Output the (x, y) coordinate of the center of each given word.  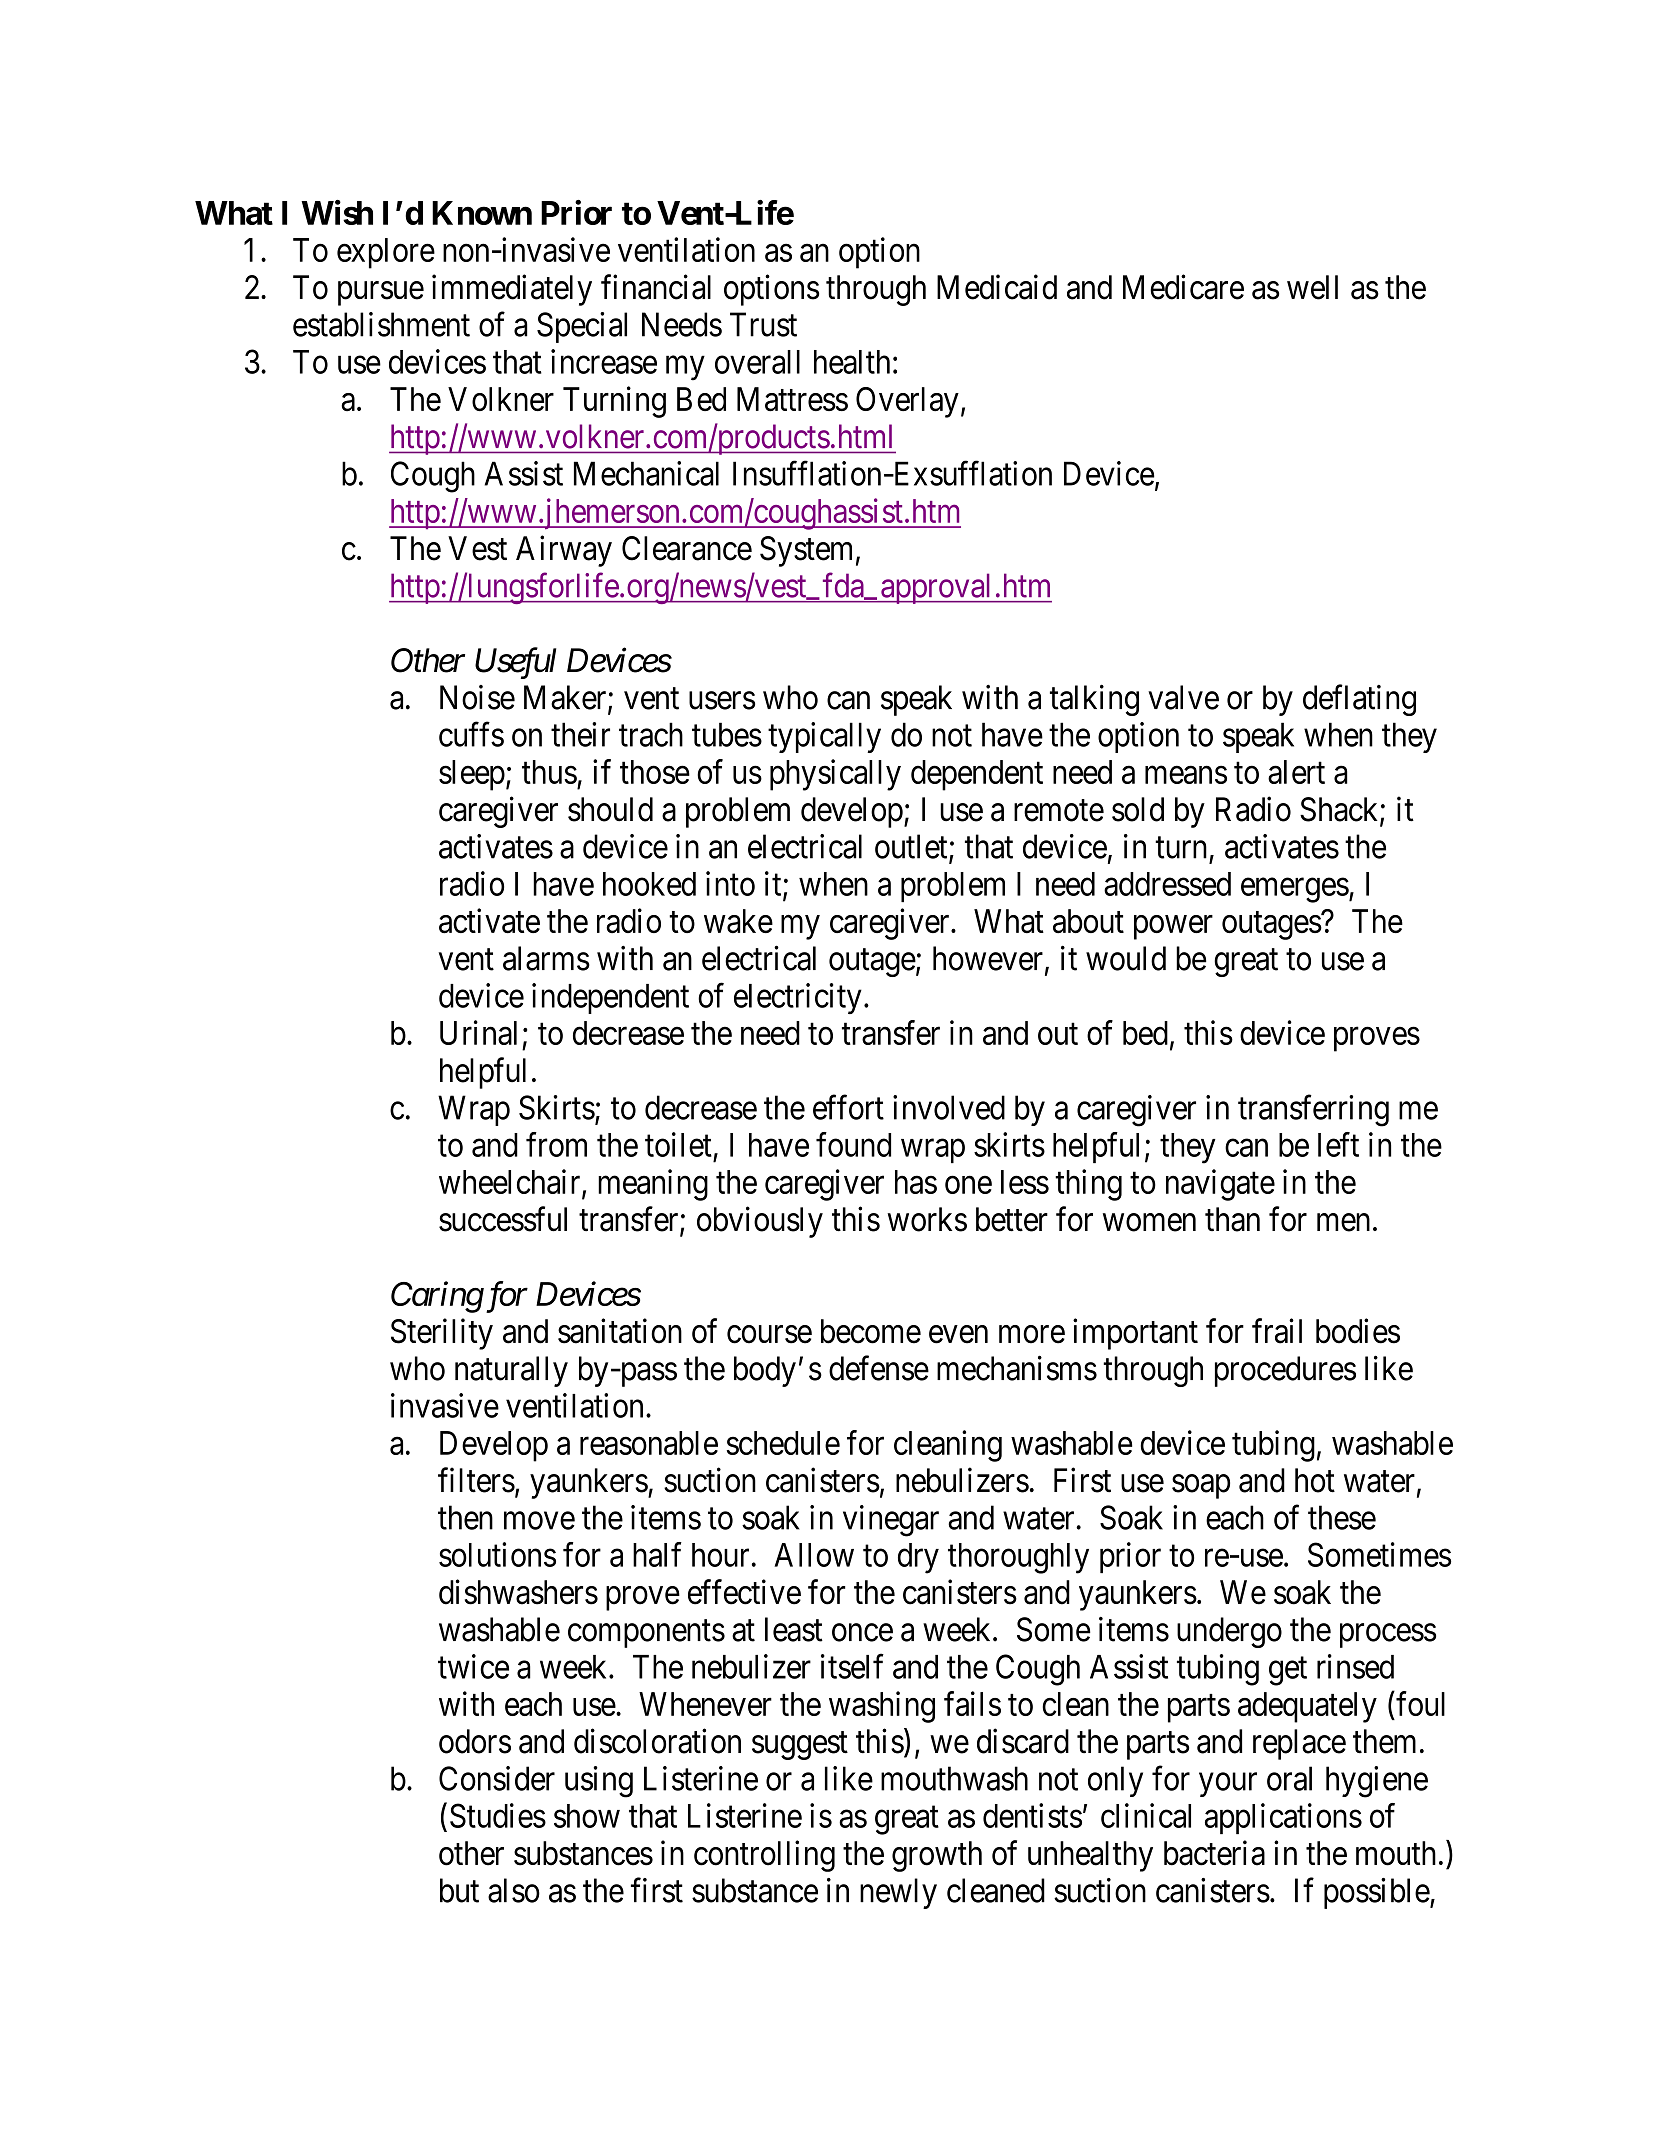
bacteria (1214, 1853)
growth (937, 1856)
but (459, 1890)
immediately (512, 290)
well (1312, 287)
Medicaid (997, 287)
